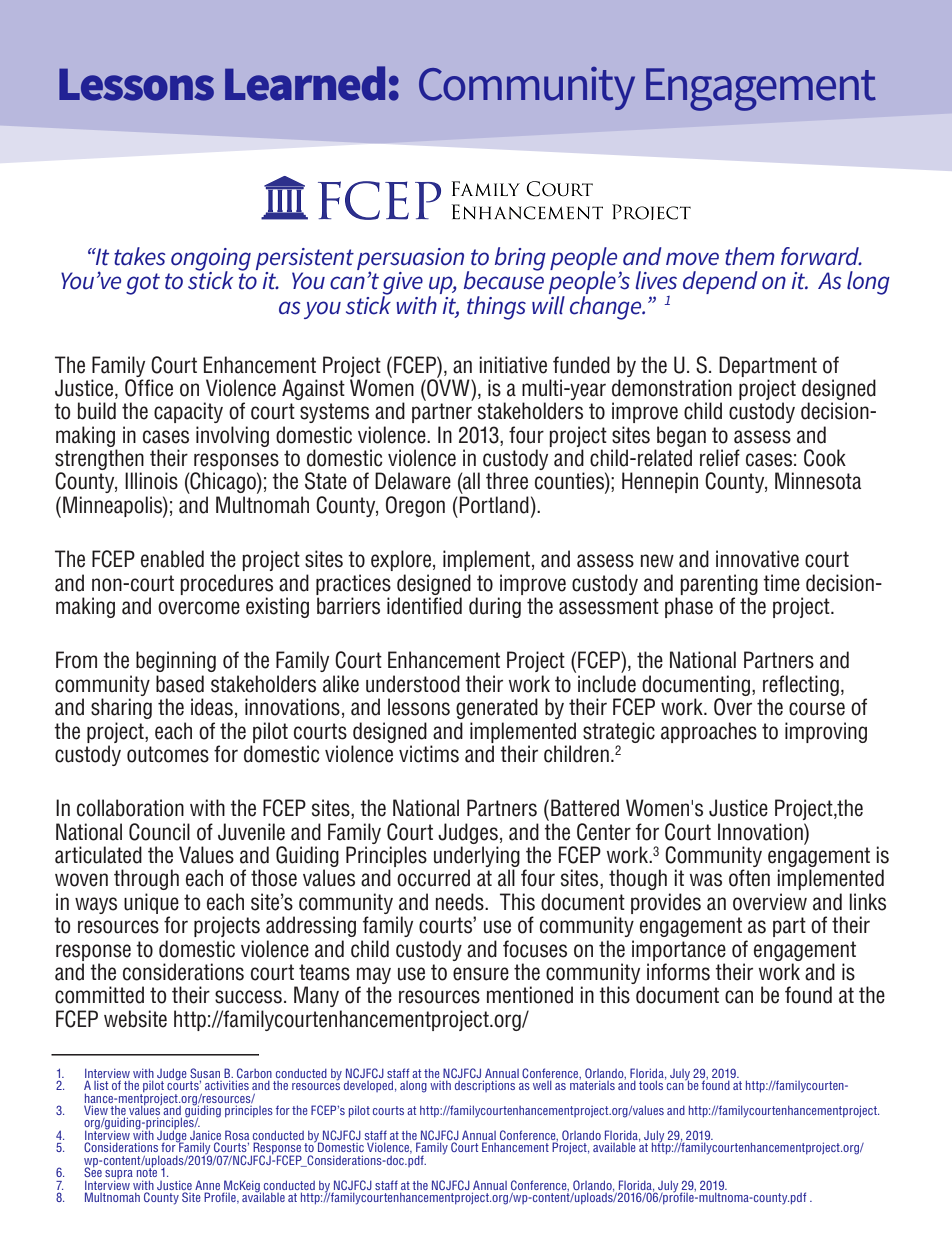 The height and width of the image is (1233, 952). What do you see at coordinates (159, 832) in the image?
I see `Council` at bounding box center [159, 832].
